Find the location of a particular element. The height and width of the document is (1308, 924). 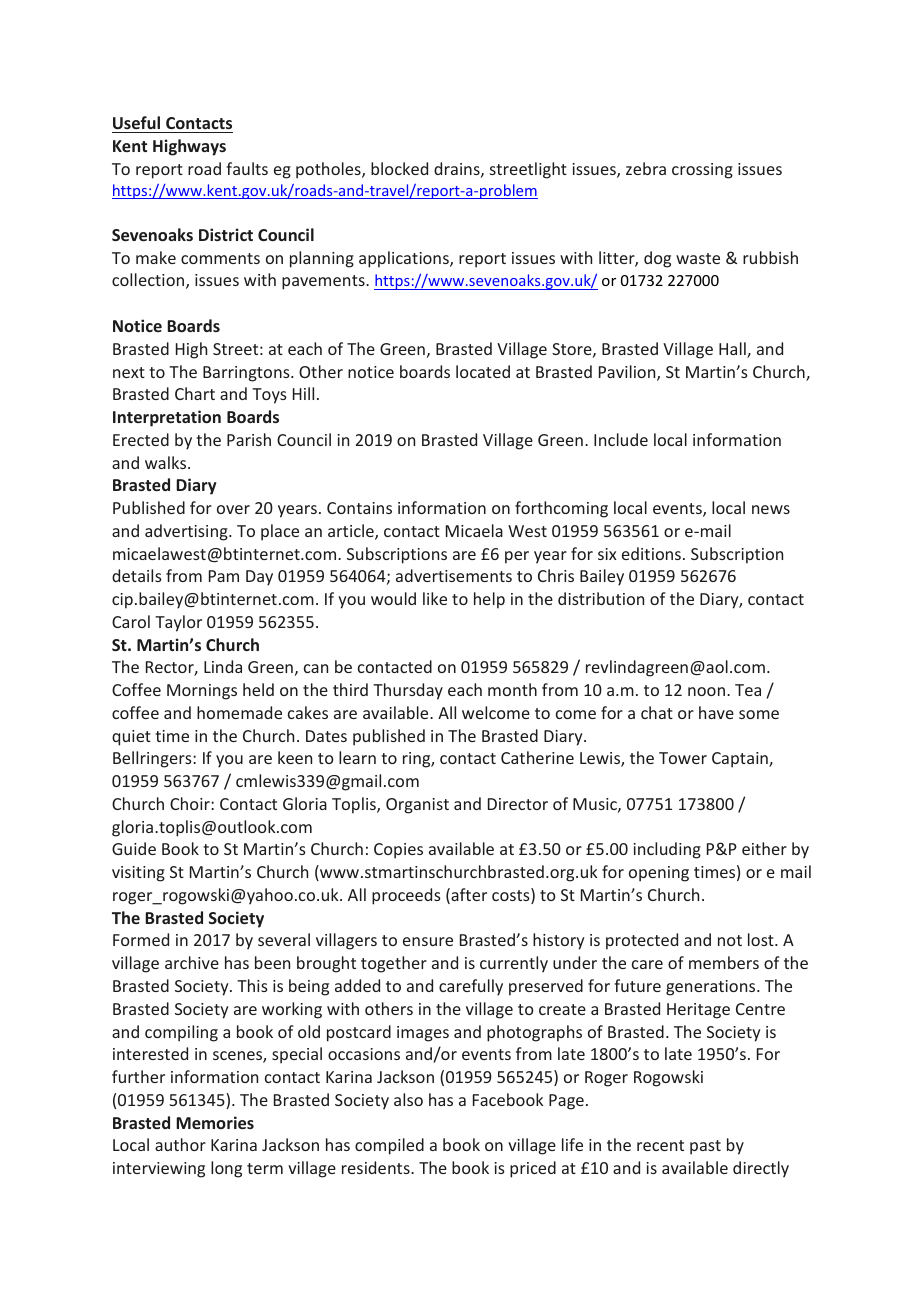

over is located at coordinates (233, 509).
